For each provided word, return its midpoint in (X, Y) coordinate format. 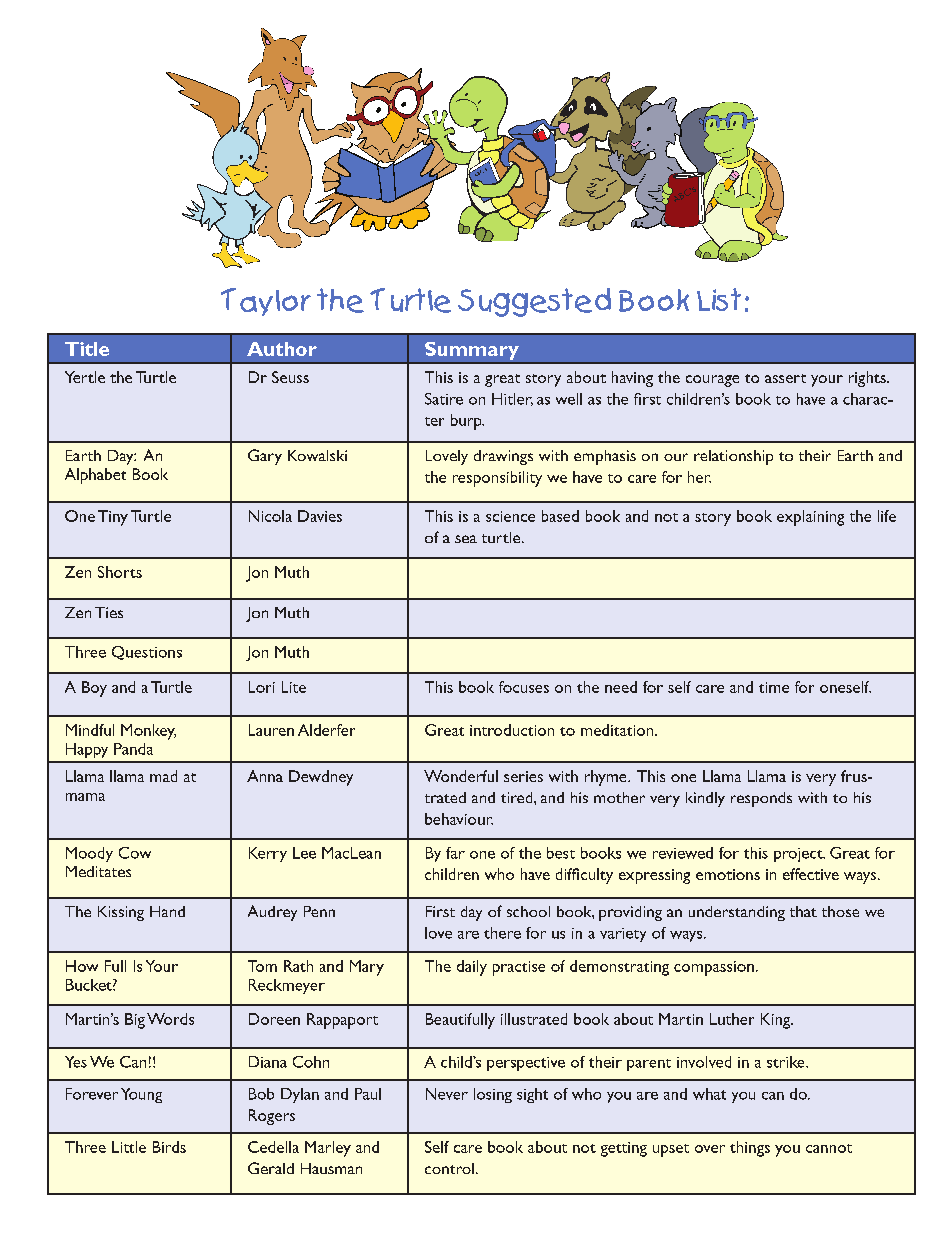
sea (466, 539)
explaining (810, 518)
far (455, 853)
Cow (135, 853)
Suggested (534, 302)
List (719, 299)
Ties (109, 612)
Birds (169, 1147)
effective (811, 874)
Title (87, 349)
